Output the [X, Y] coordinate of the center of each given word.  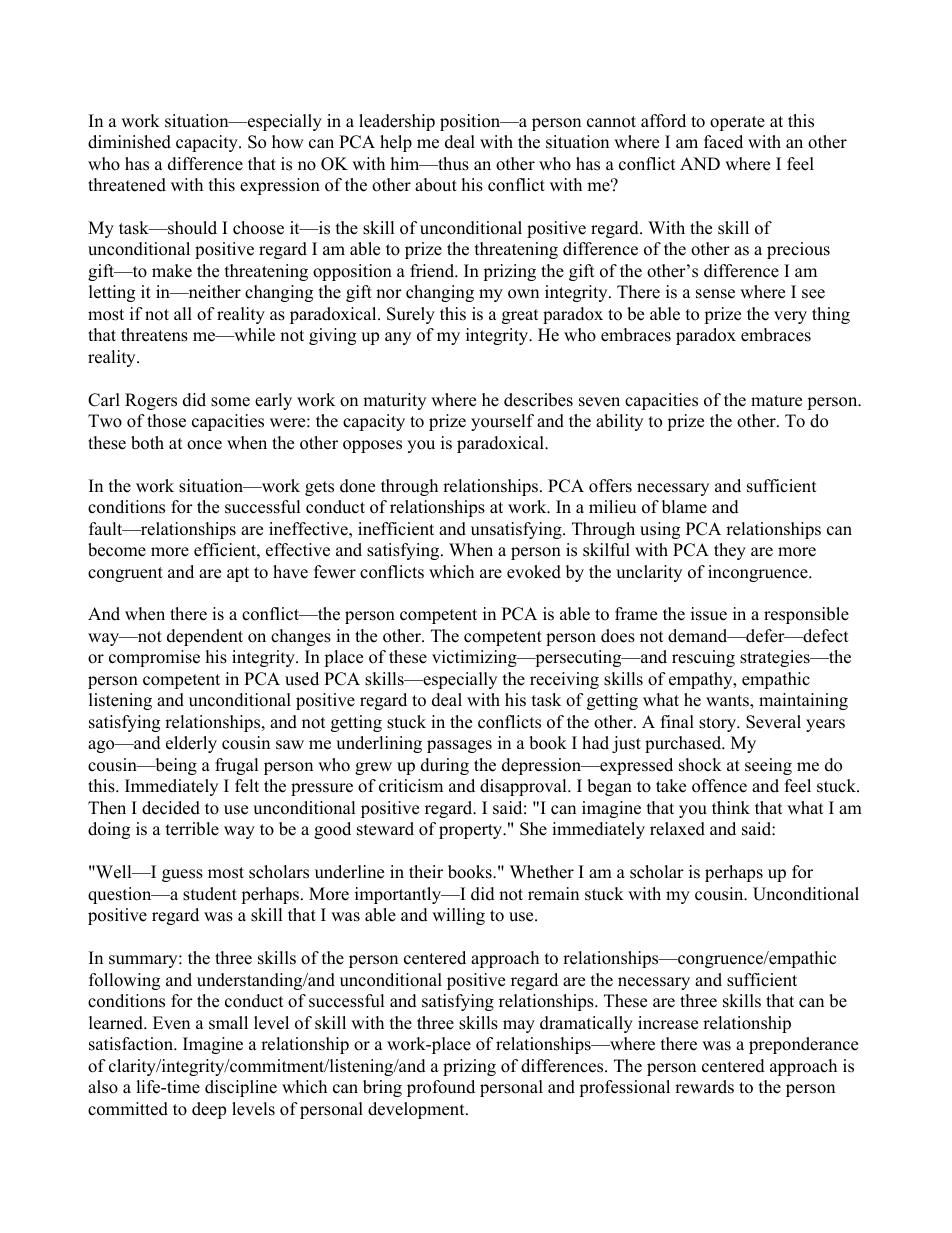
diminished [129, 142]
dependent [205, 637]
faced [723, 142]
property [472, 831]
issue [709, 614]
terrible [192, 829]
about [436, 185]
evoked [534, 572]
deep [209, 1110]
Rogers [151, 401]
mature [776, 401]
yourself [502, 422]
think [731, 807]
